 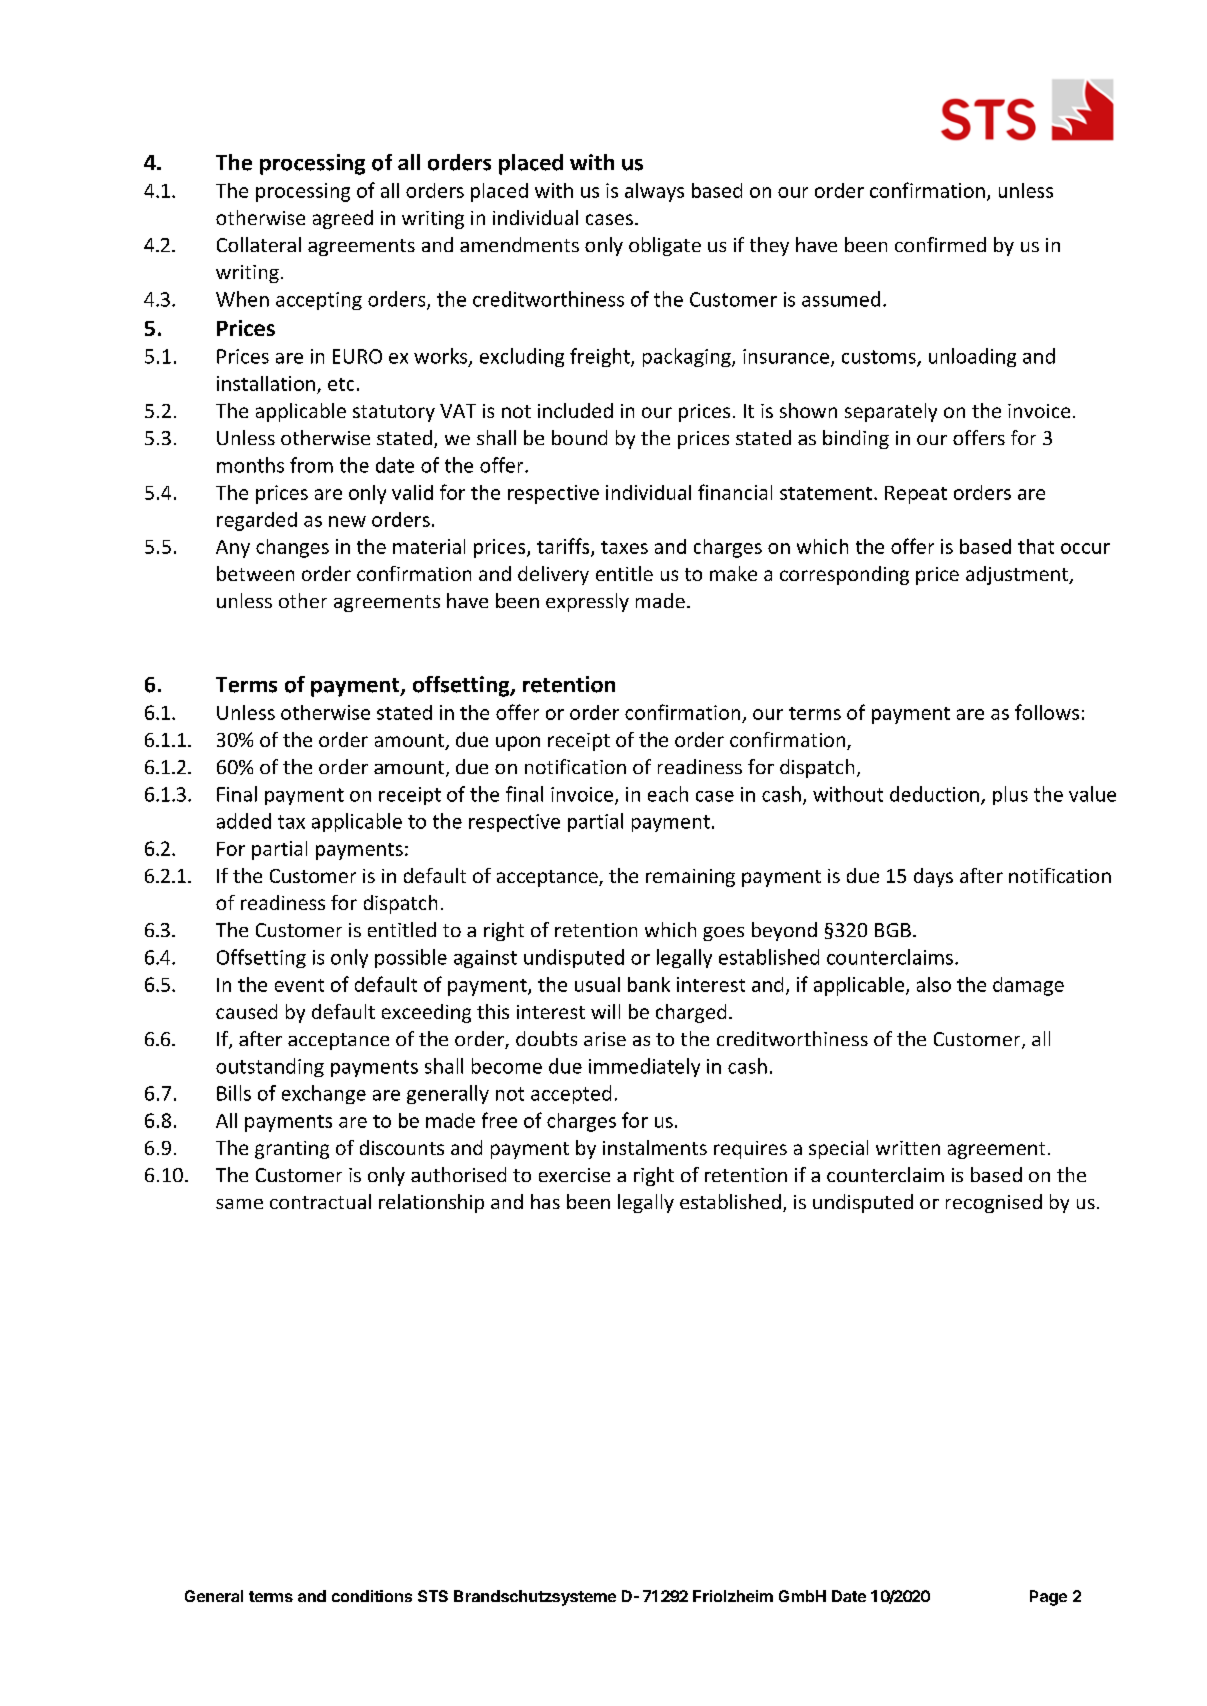 What do you see at coordinates (343, 219) in the screenshot?
I see `agreed` at bounding box center [343, 219].
